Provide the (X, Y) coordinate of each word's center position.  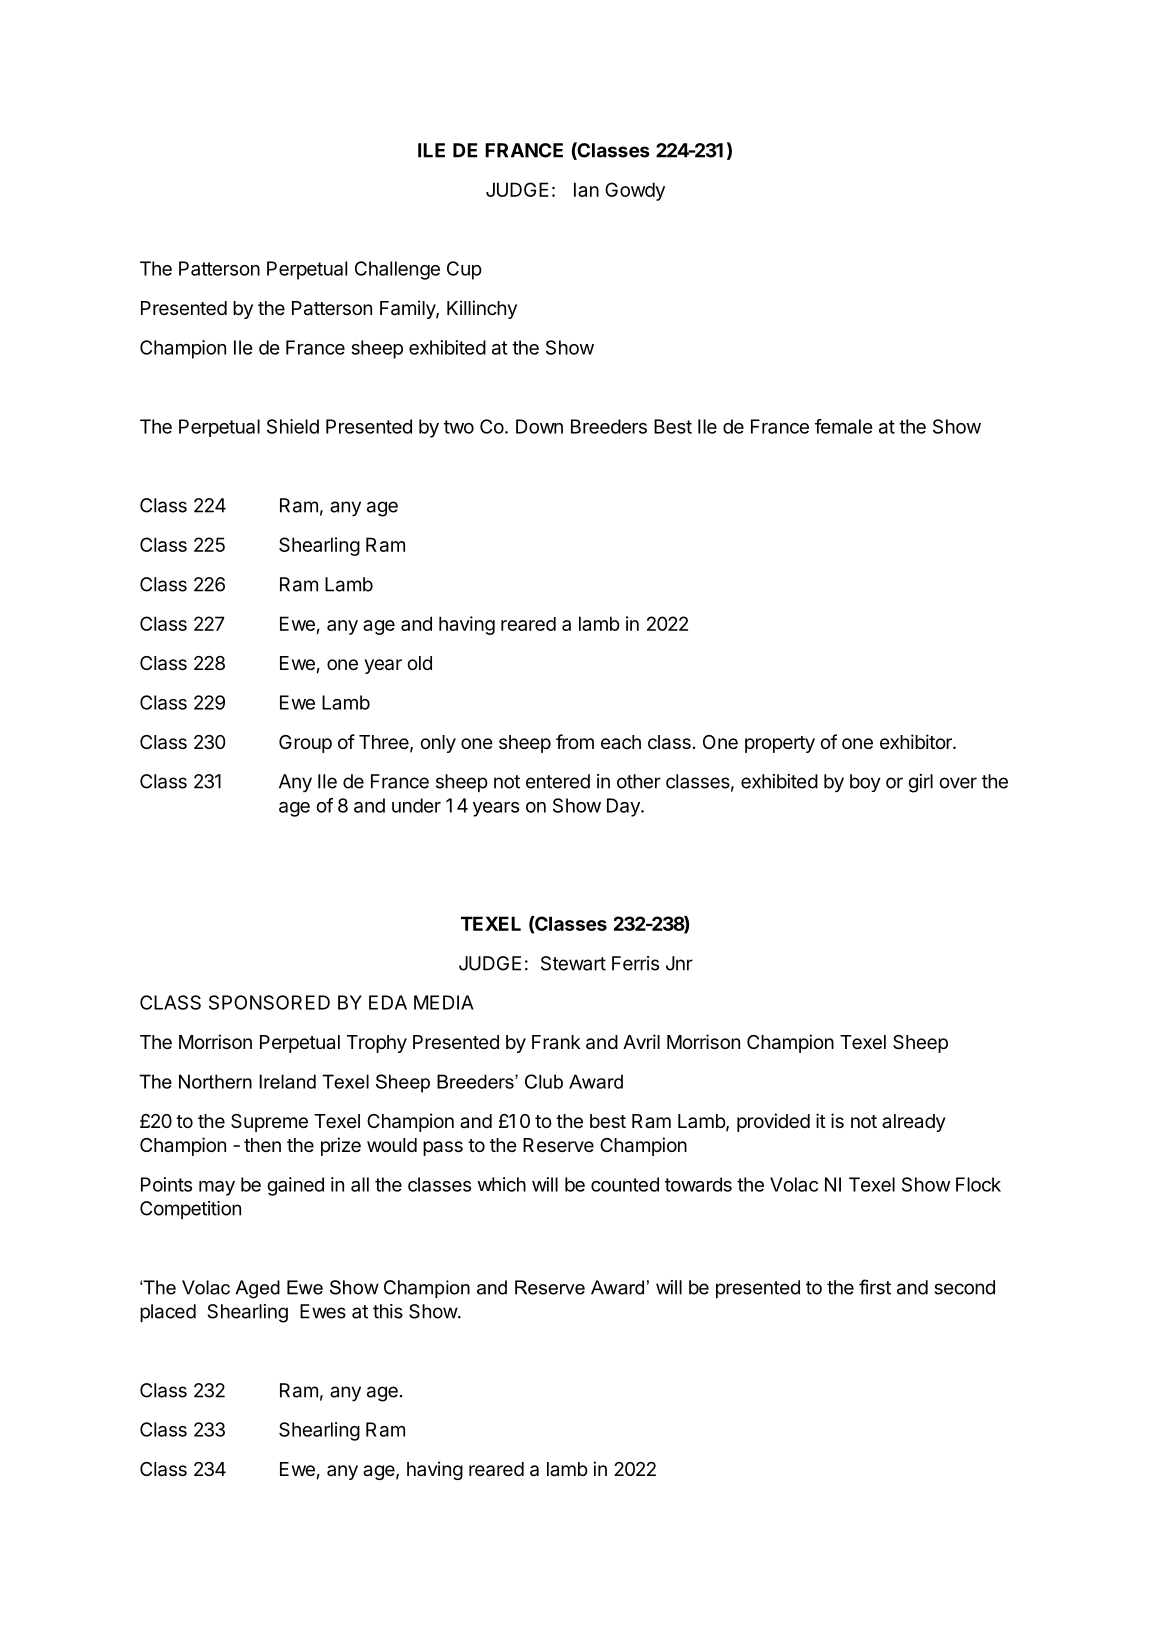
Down (539, 426)
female (844, 426)
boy (865, 783)
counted (625, 1184)
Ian (586, 189)
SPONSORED (269, 1002)
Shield (293, 426)
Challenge (397, 270)
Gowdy (635, 191)
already (914, 1123)
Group (305, 744)
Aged (257, 1289)
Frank (556, 1042)
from (575, 741)
